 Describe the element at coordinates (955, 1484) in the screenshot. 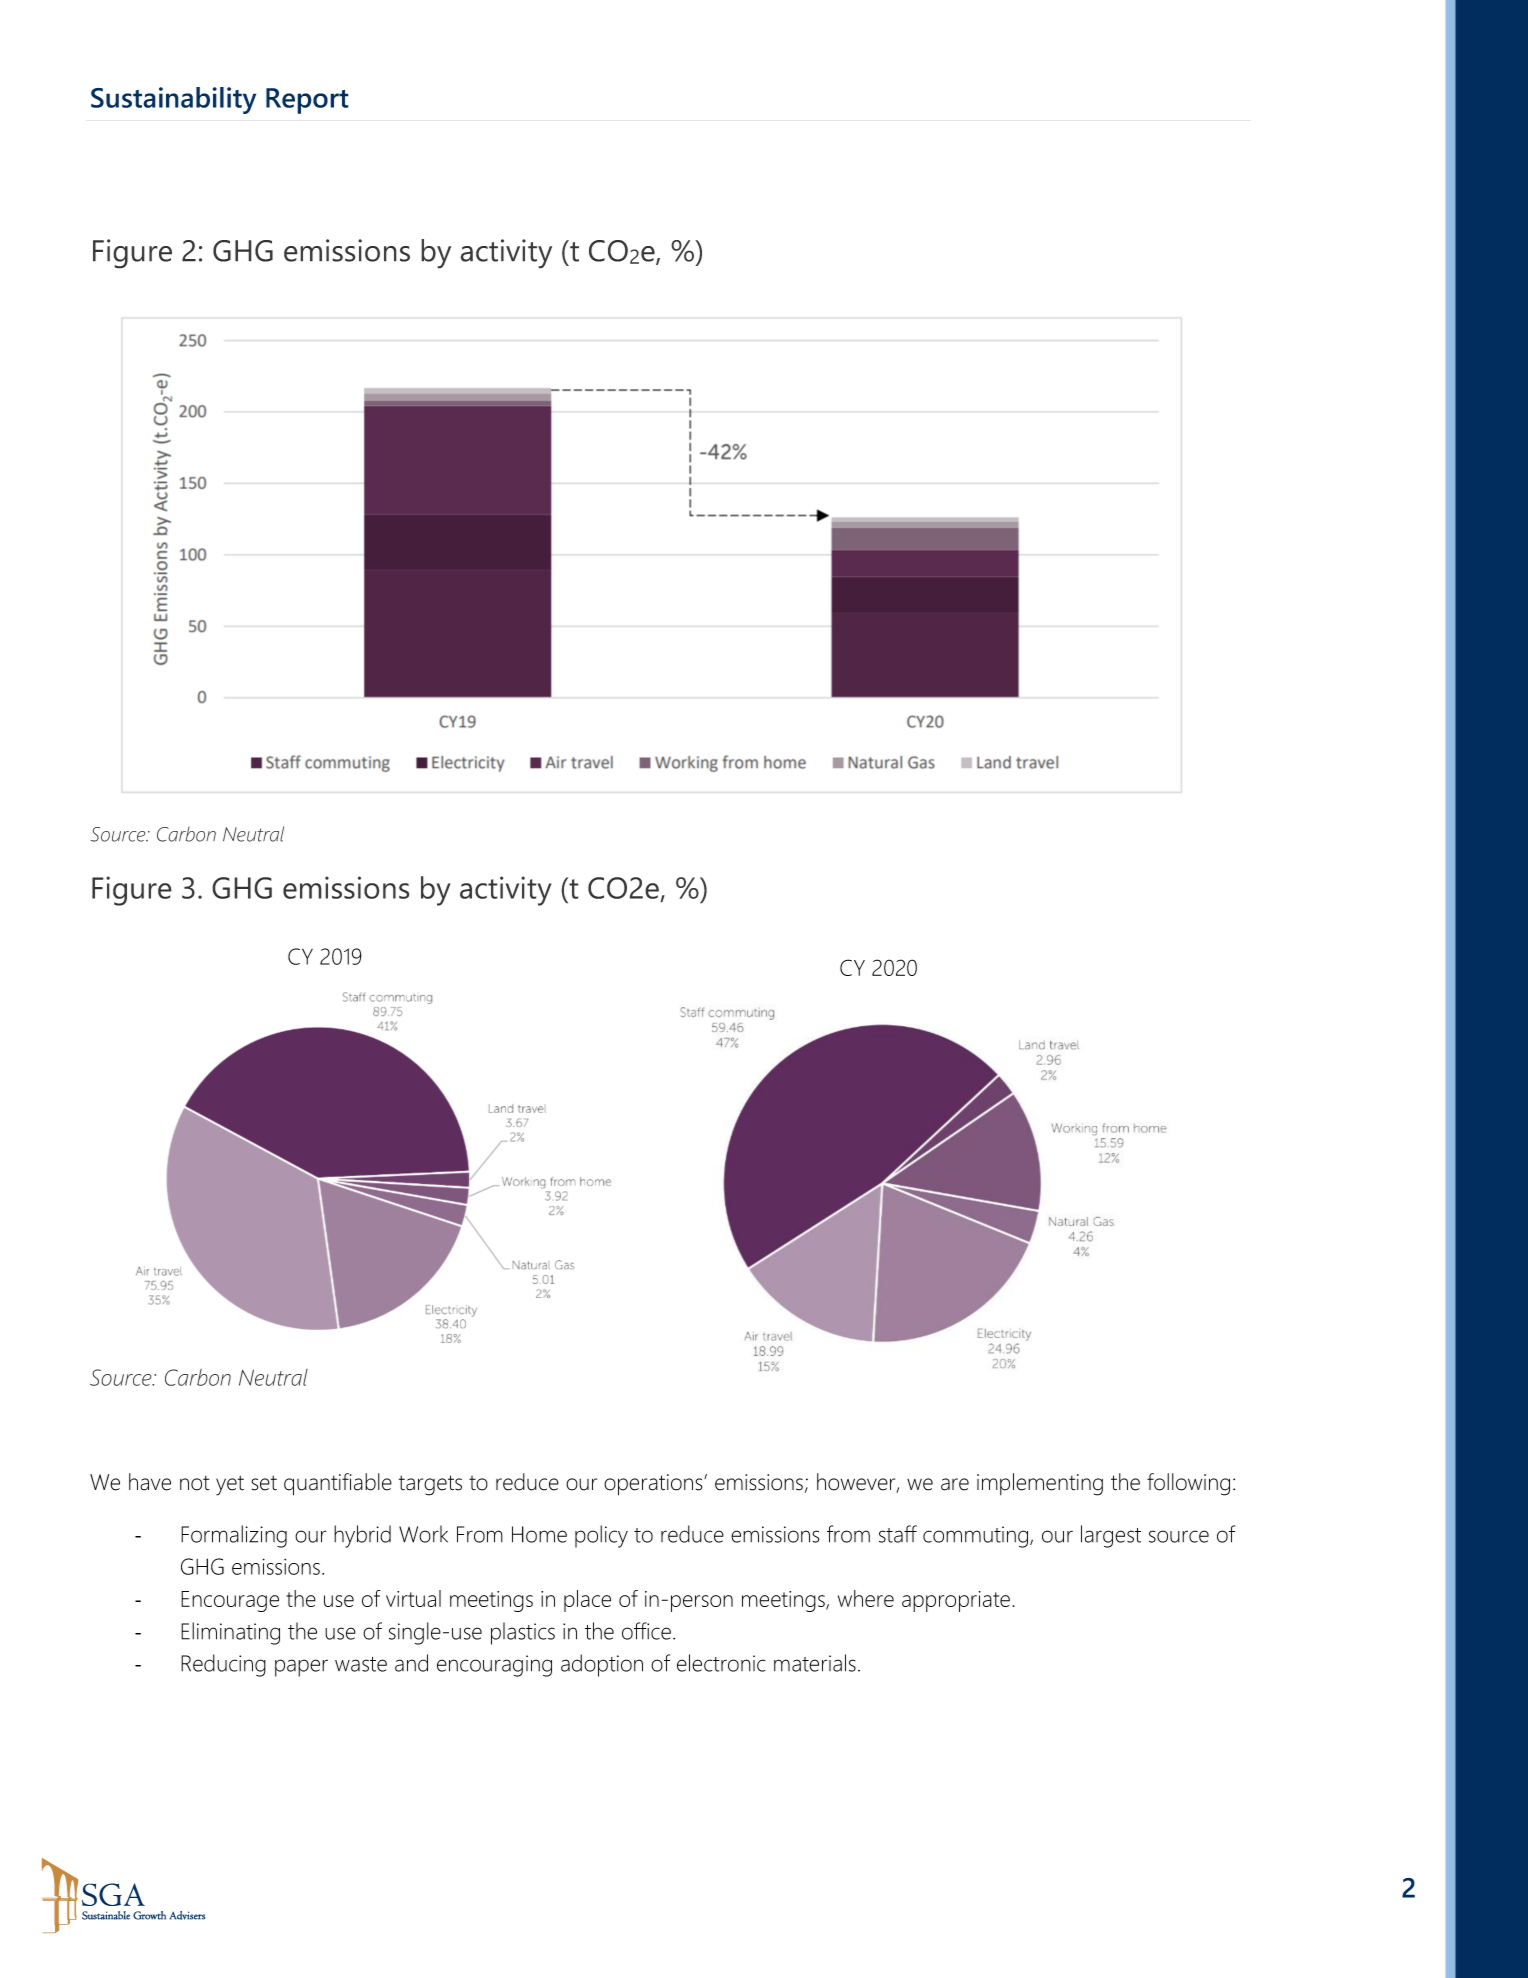

I see `are` at that location.
